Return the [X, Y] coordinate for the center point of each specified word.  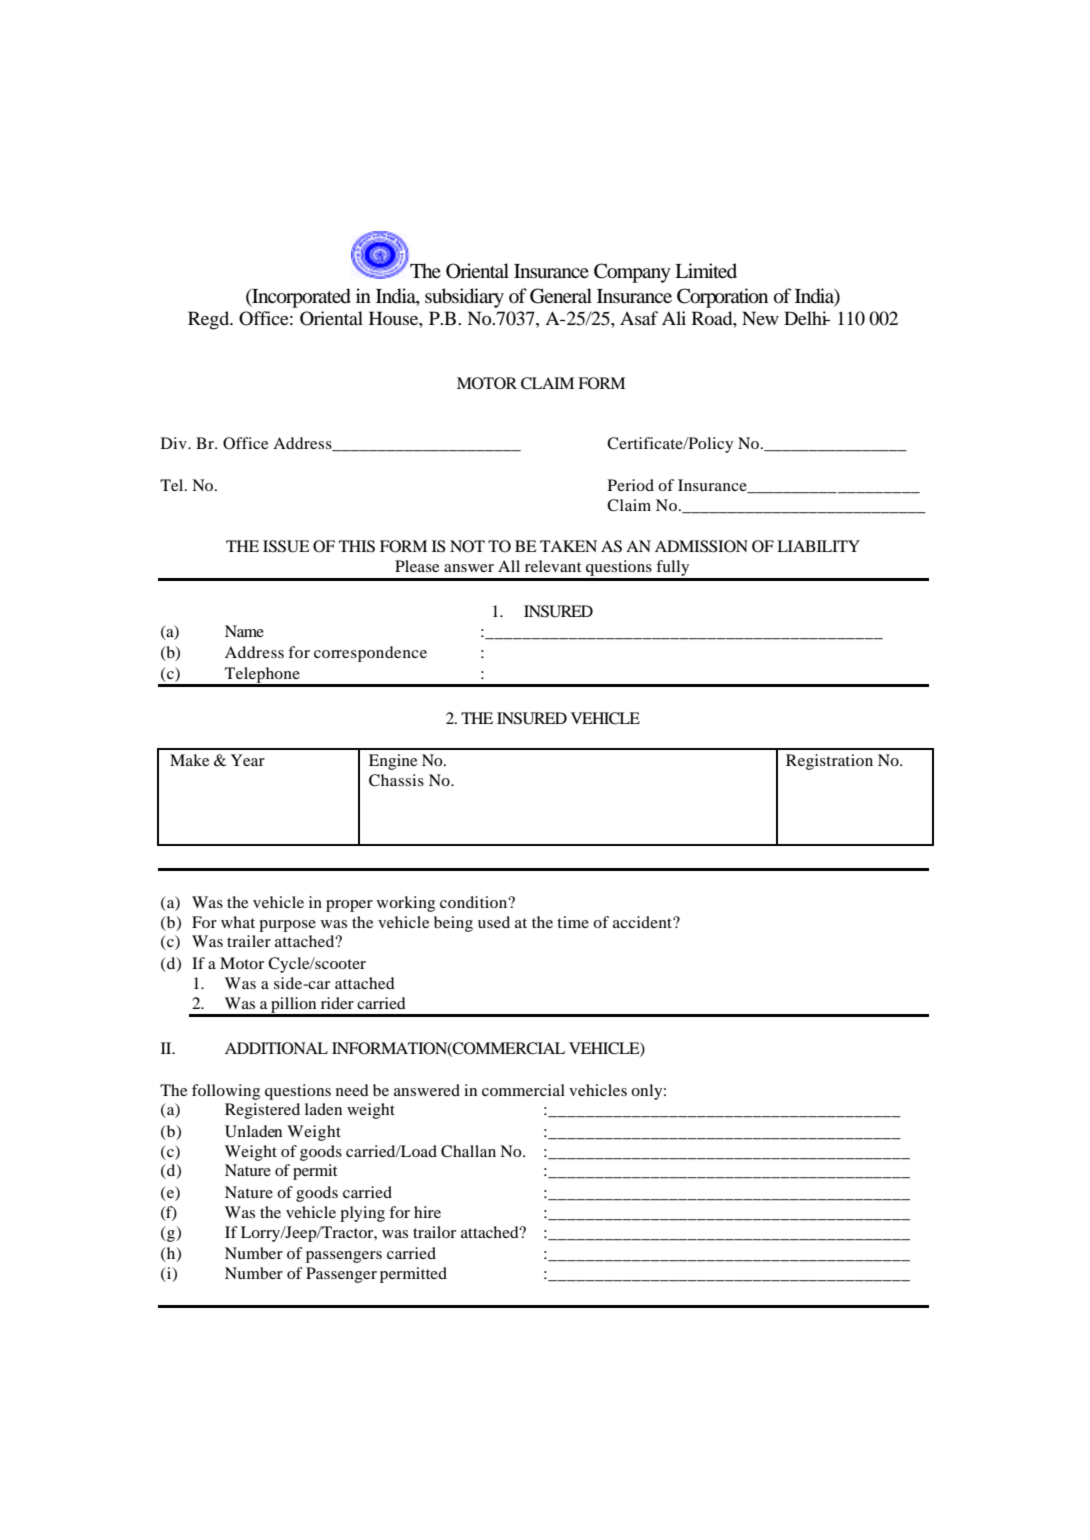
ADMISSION [701, 546]
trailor [434, 1232]
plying [362, 1214]
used [494, 922]
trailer [249, 941]
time [573, 922]
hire [427, 1212]
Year [248, 760]
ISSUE [286, 546]
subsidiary [464, 298]
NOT [467, 546]
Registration [829, 762]
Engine [393, 762]
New [760, 318]
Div [175, 443]
